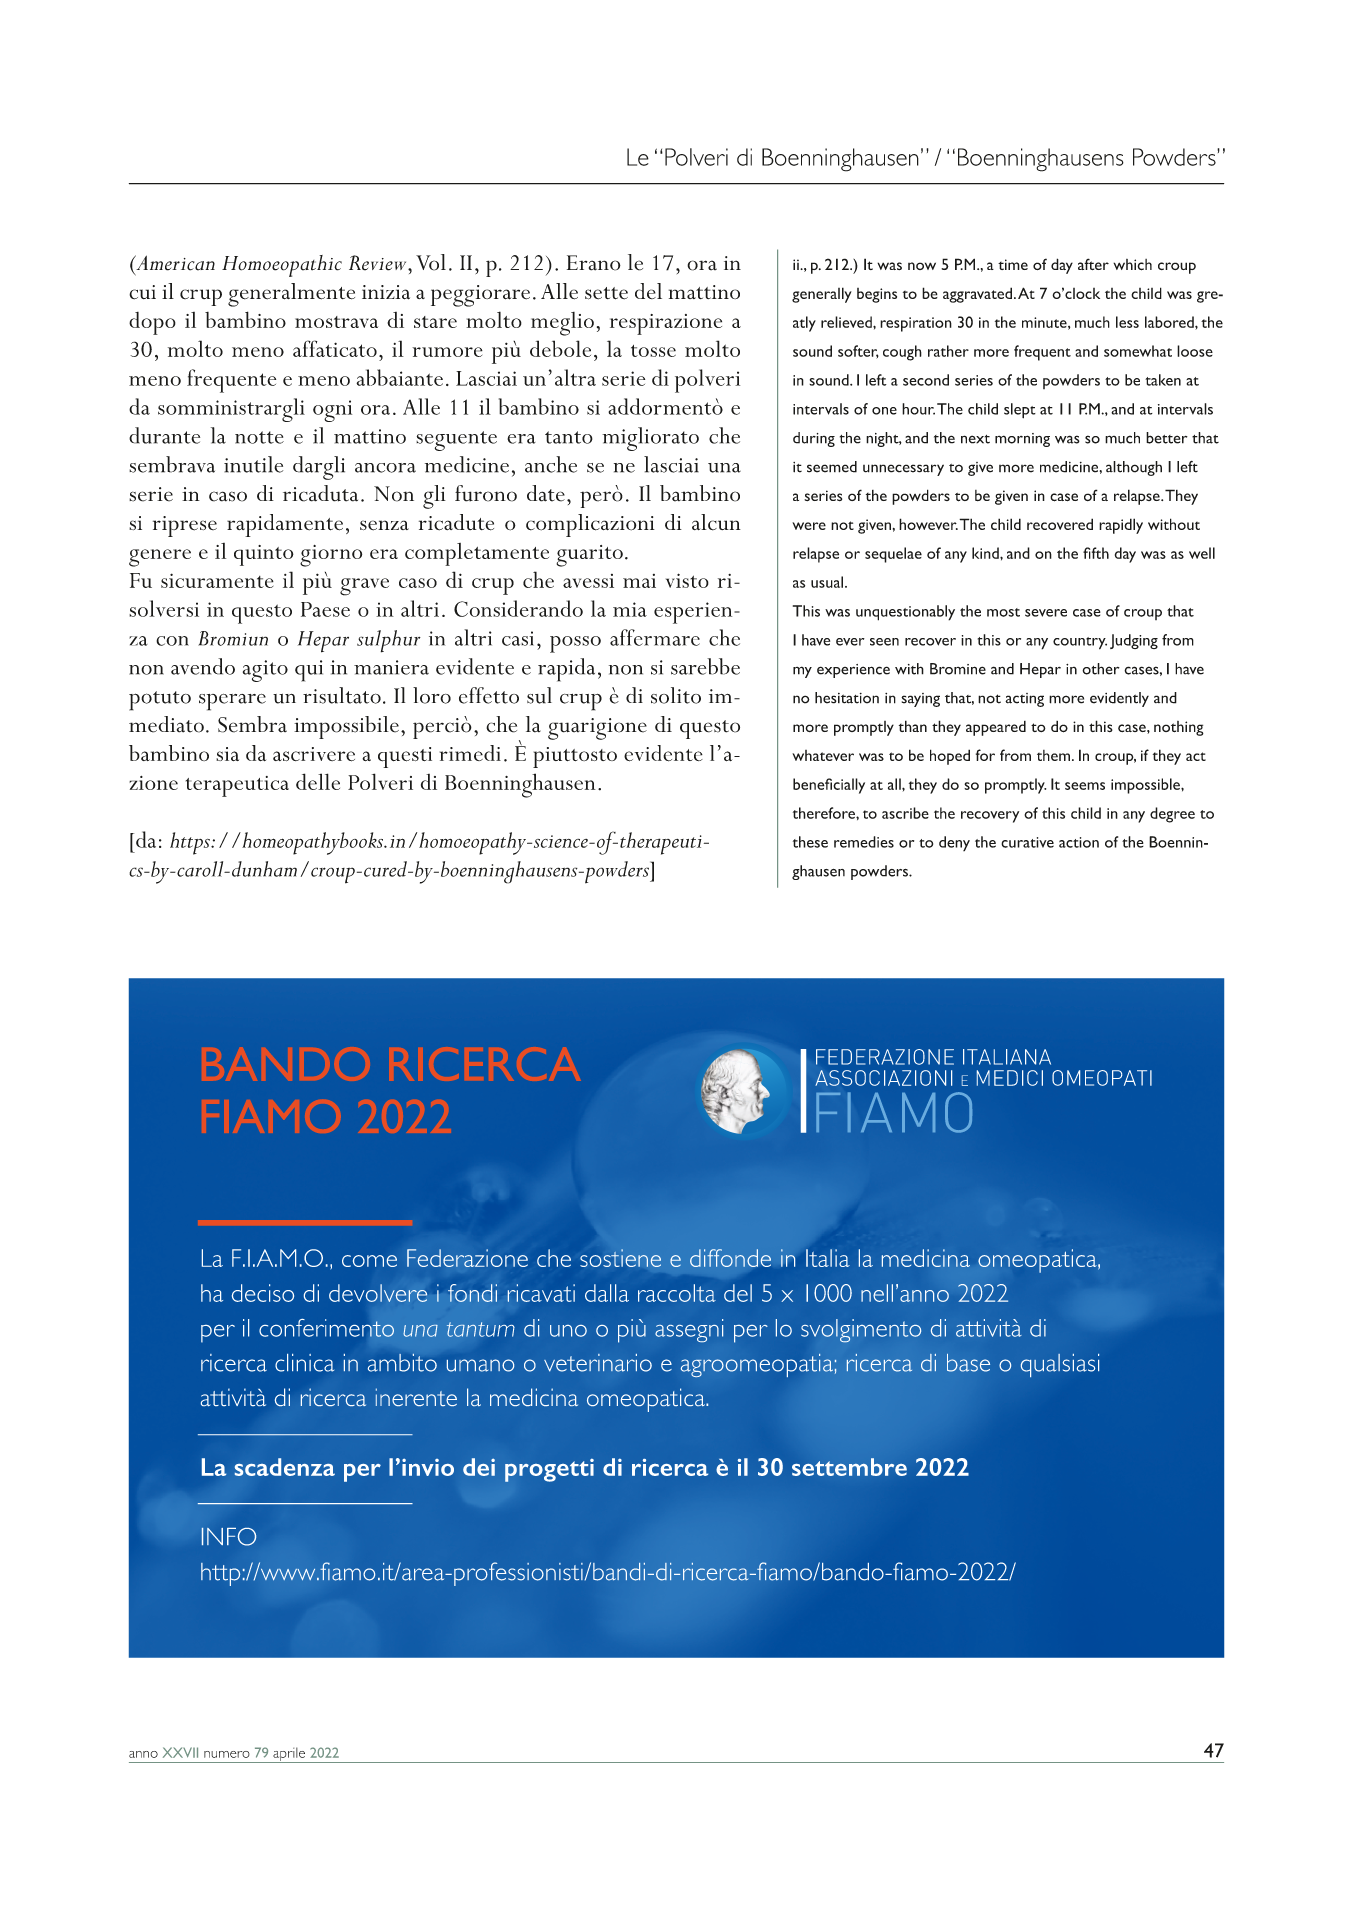  Describe the element at coordinates (227, 1754) in the document. I see `numero` at that location.
